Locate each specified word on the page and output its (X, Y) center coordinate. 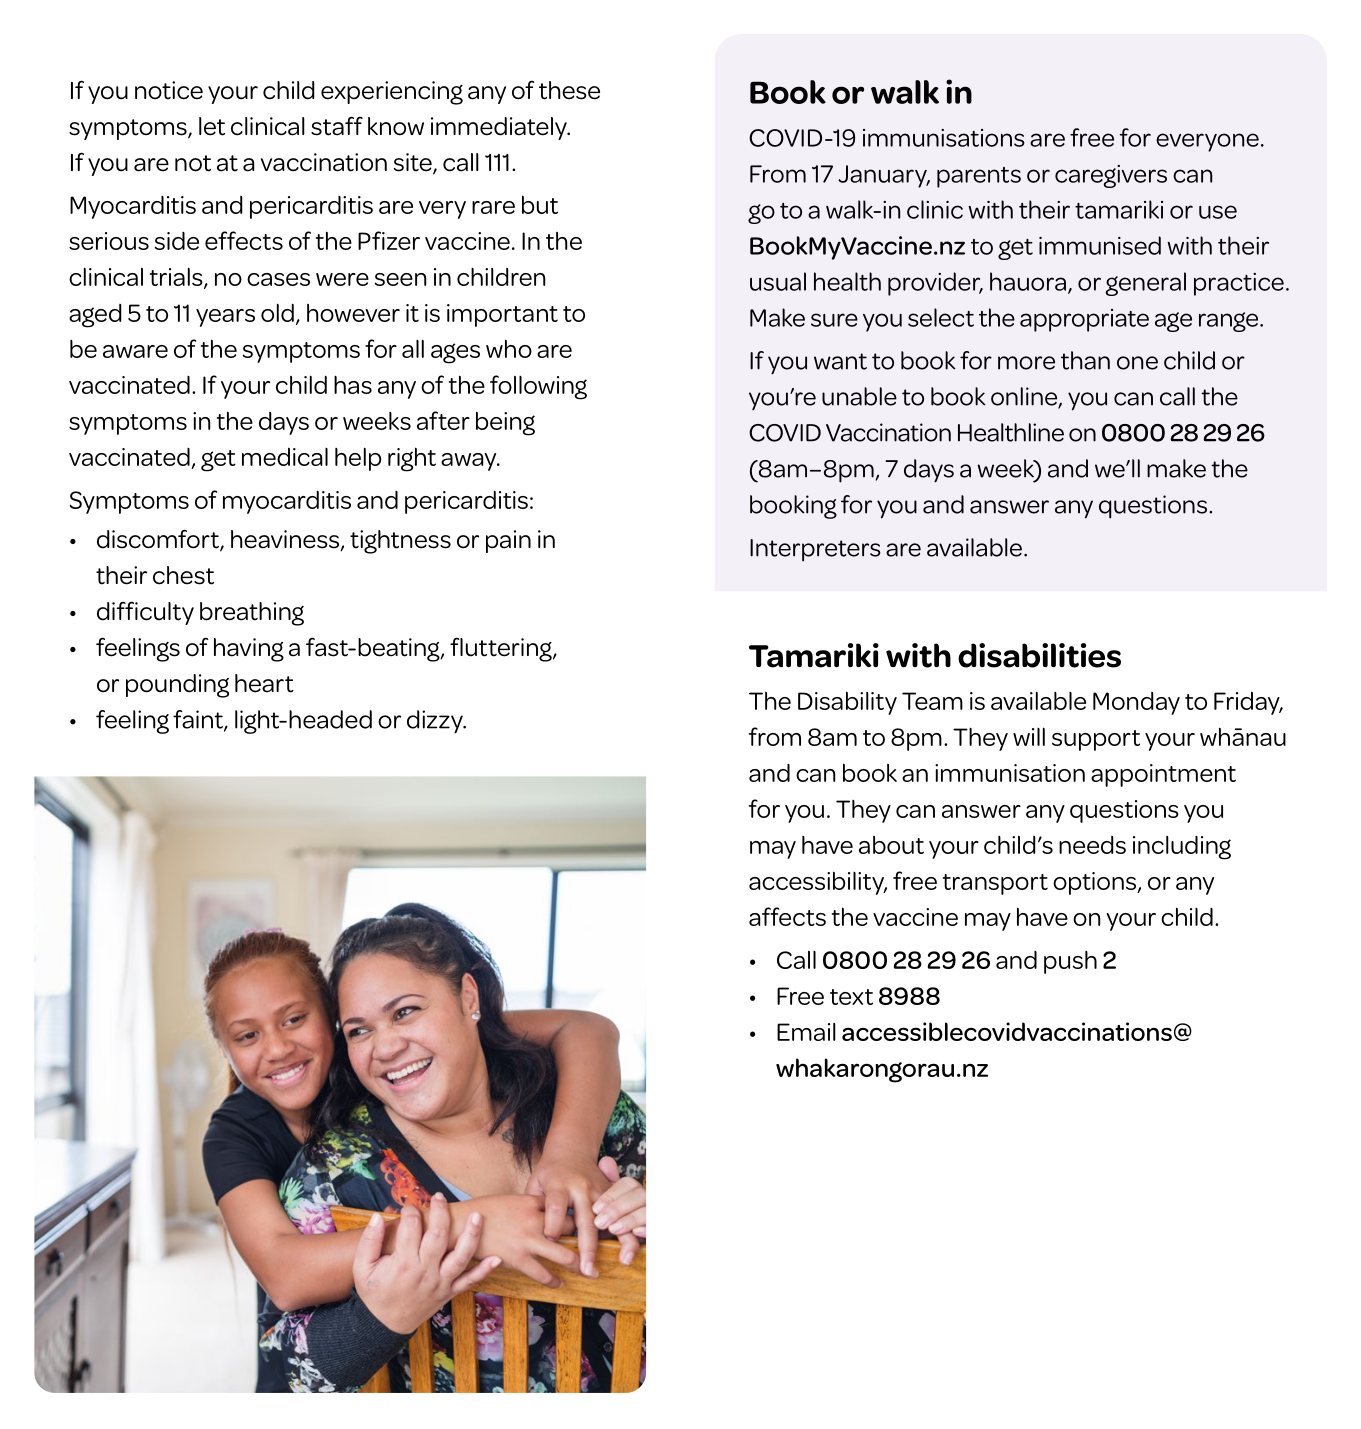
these (569, 90)
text (851, 997)
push (1070, 962)
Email (806, 1032)
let (212, 126)
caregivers (1111, 176)
